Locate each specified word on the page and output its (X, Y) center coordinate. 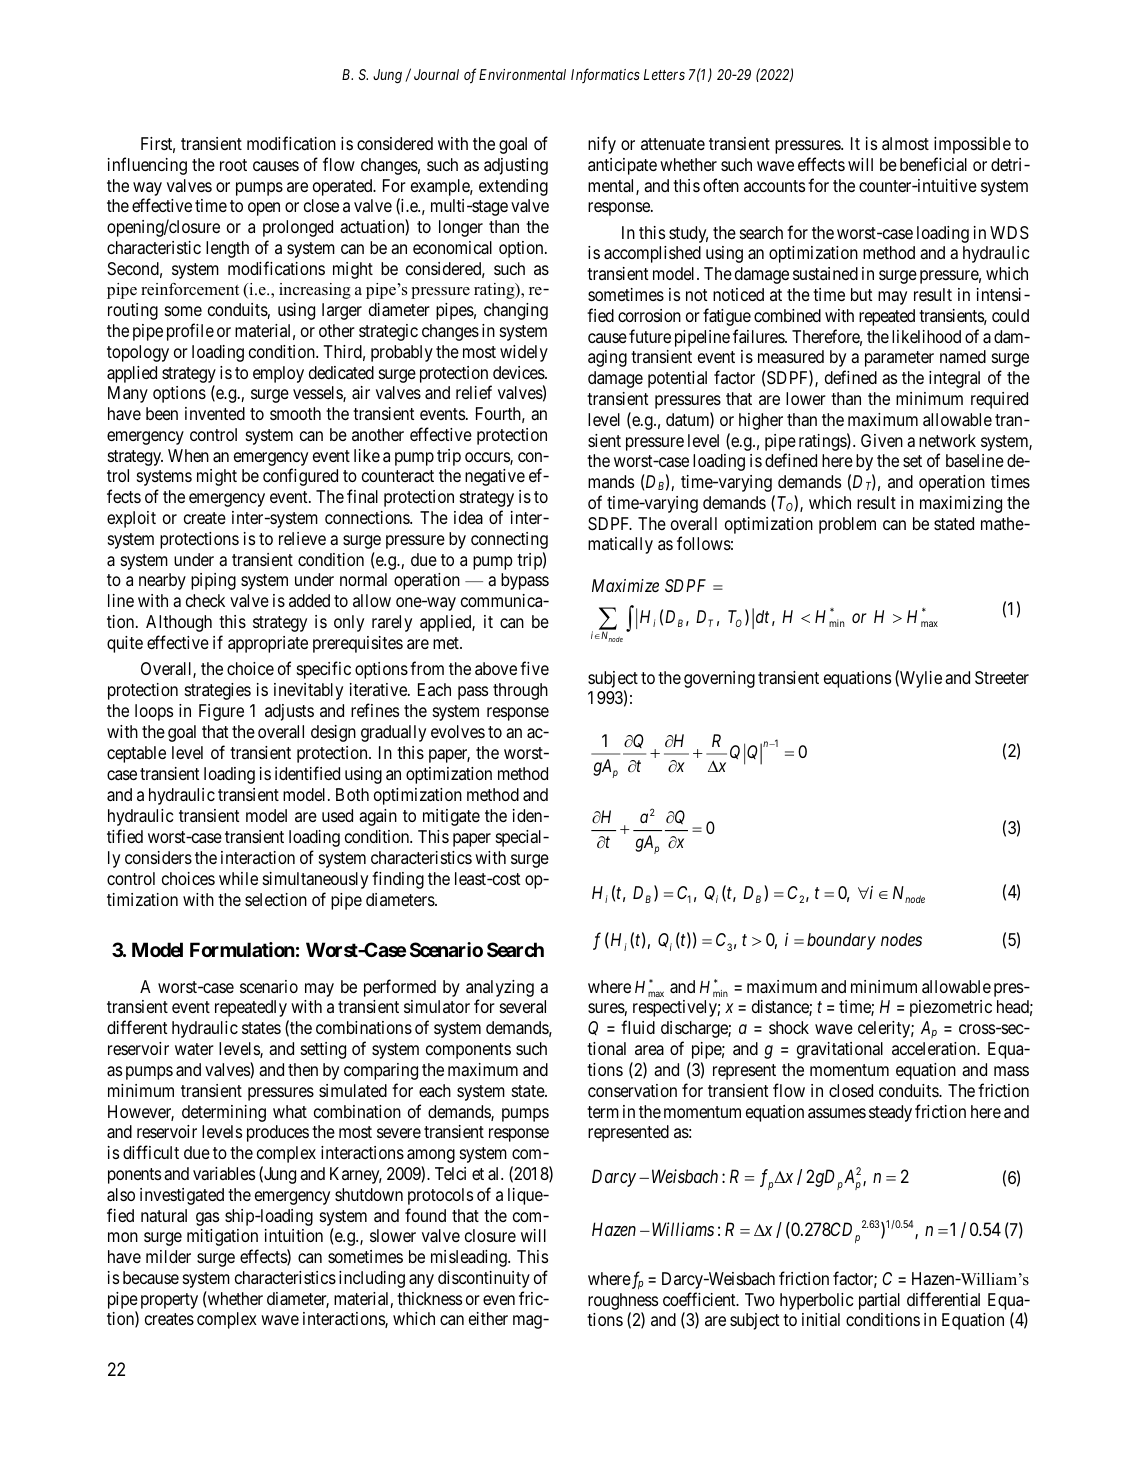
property (169, 1301)
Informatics (605, 75)
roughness (623, 1301)
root (233, 165)
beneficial (933, 164)
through (520, 691)
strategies (218, 691)
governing (719, 679)
